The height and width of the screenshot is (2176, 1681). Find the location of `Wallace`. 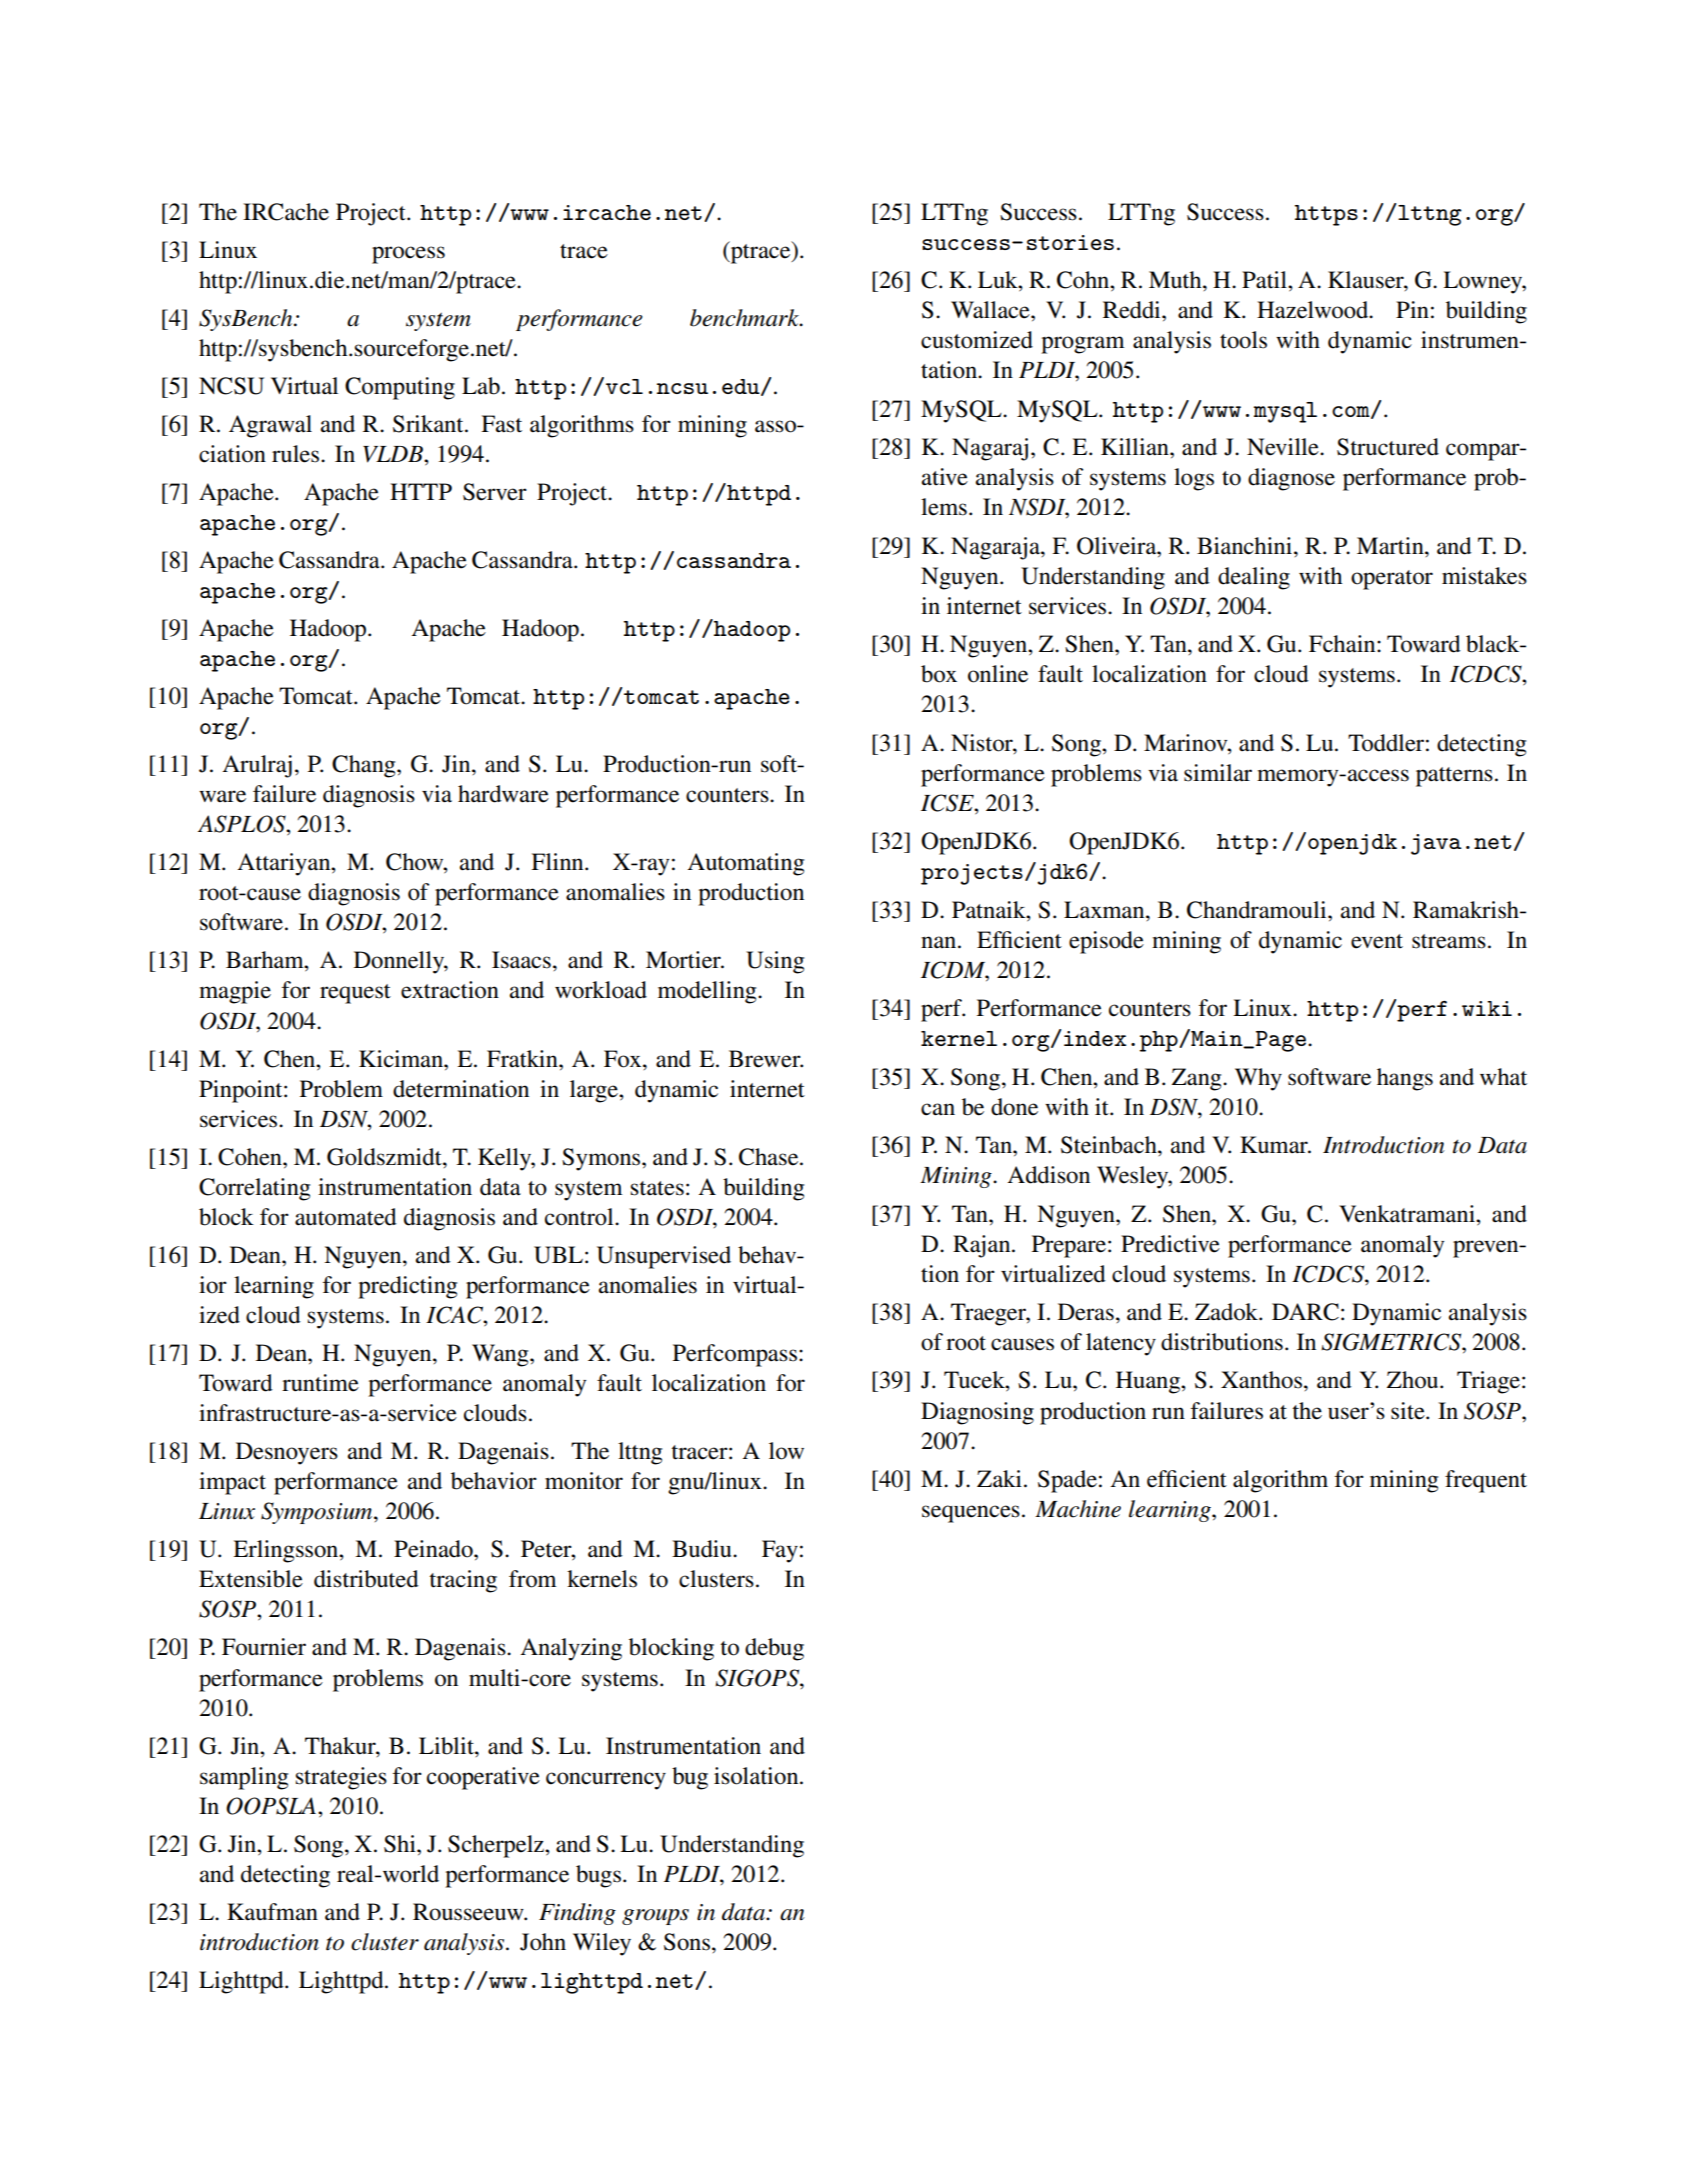

Wallace is located at coordinates (991, 310).
